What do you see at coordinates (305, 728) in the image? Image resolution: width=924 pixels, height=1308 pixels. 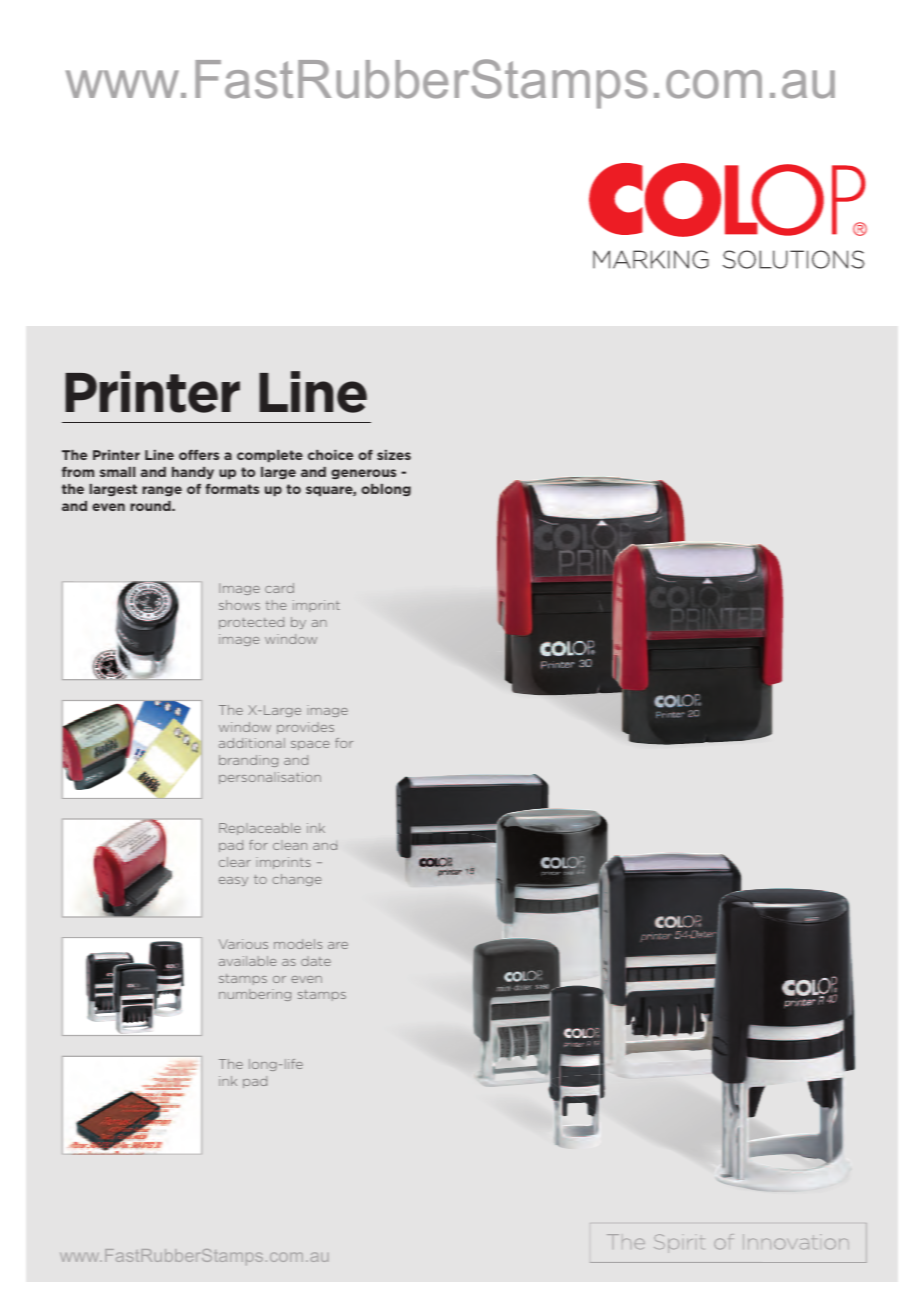 I see `provides` at bounding box center [305, 728].
